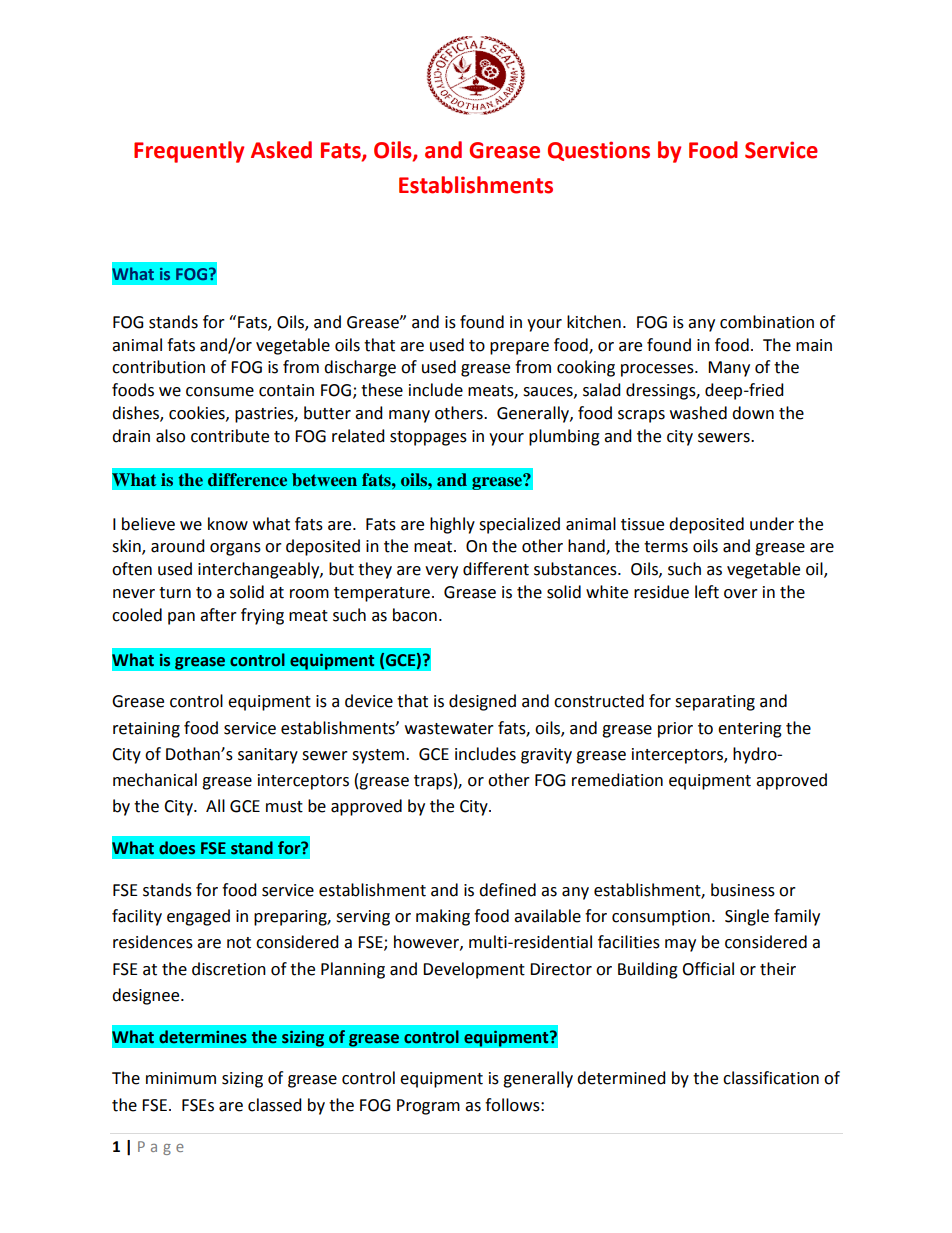 The width and height of the screenshot is (952, 1233). I want to click on difference, so click(247, 479).
